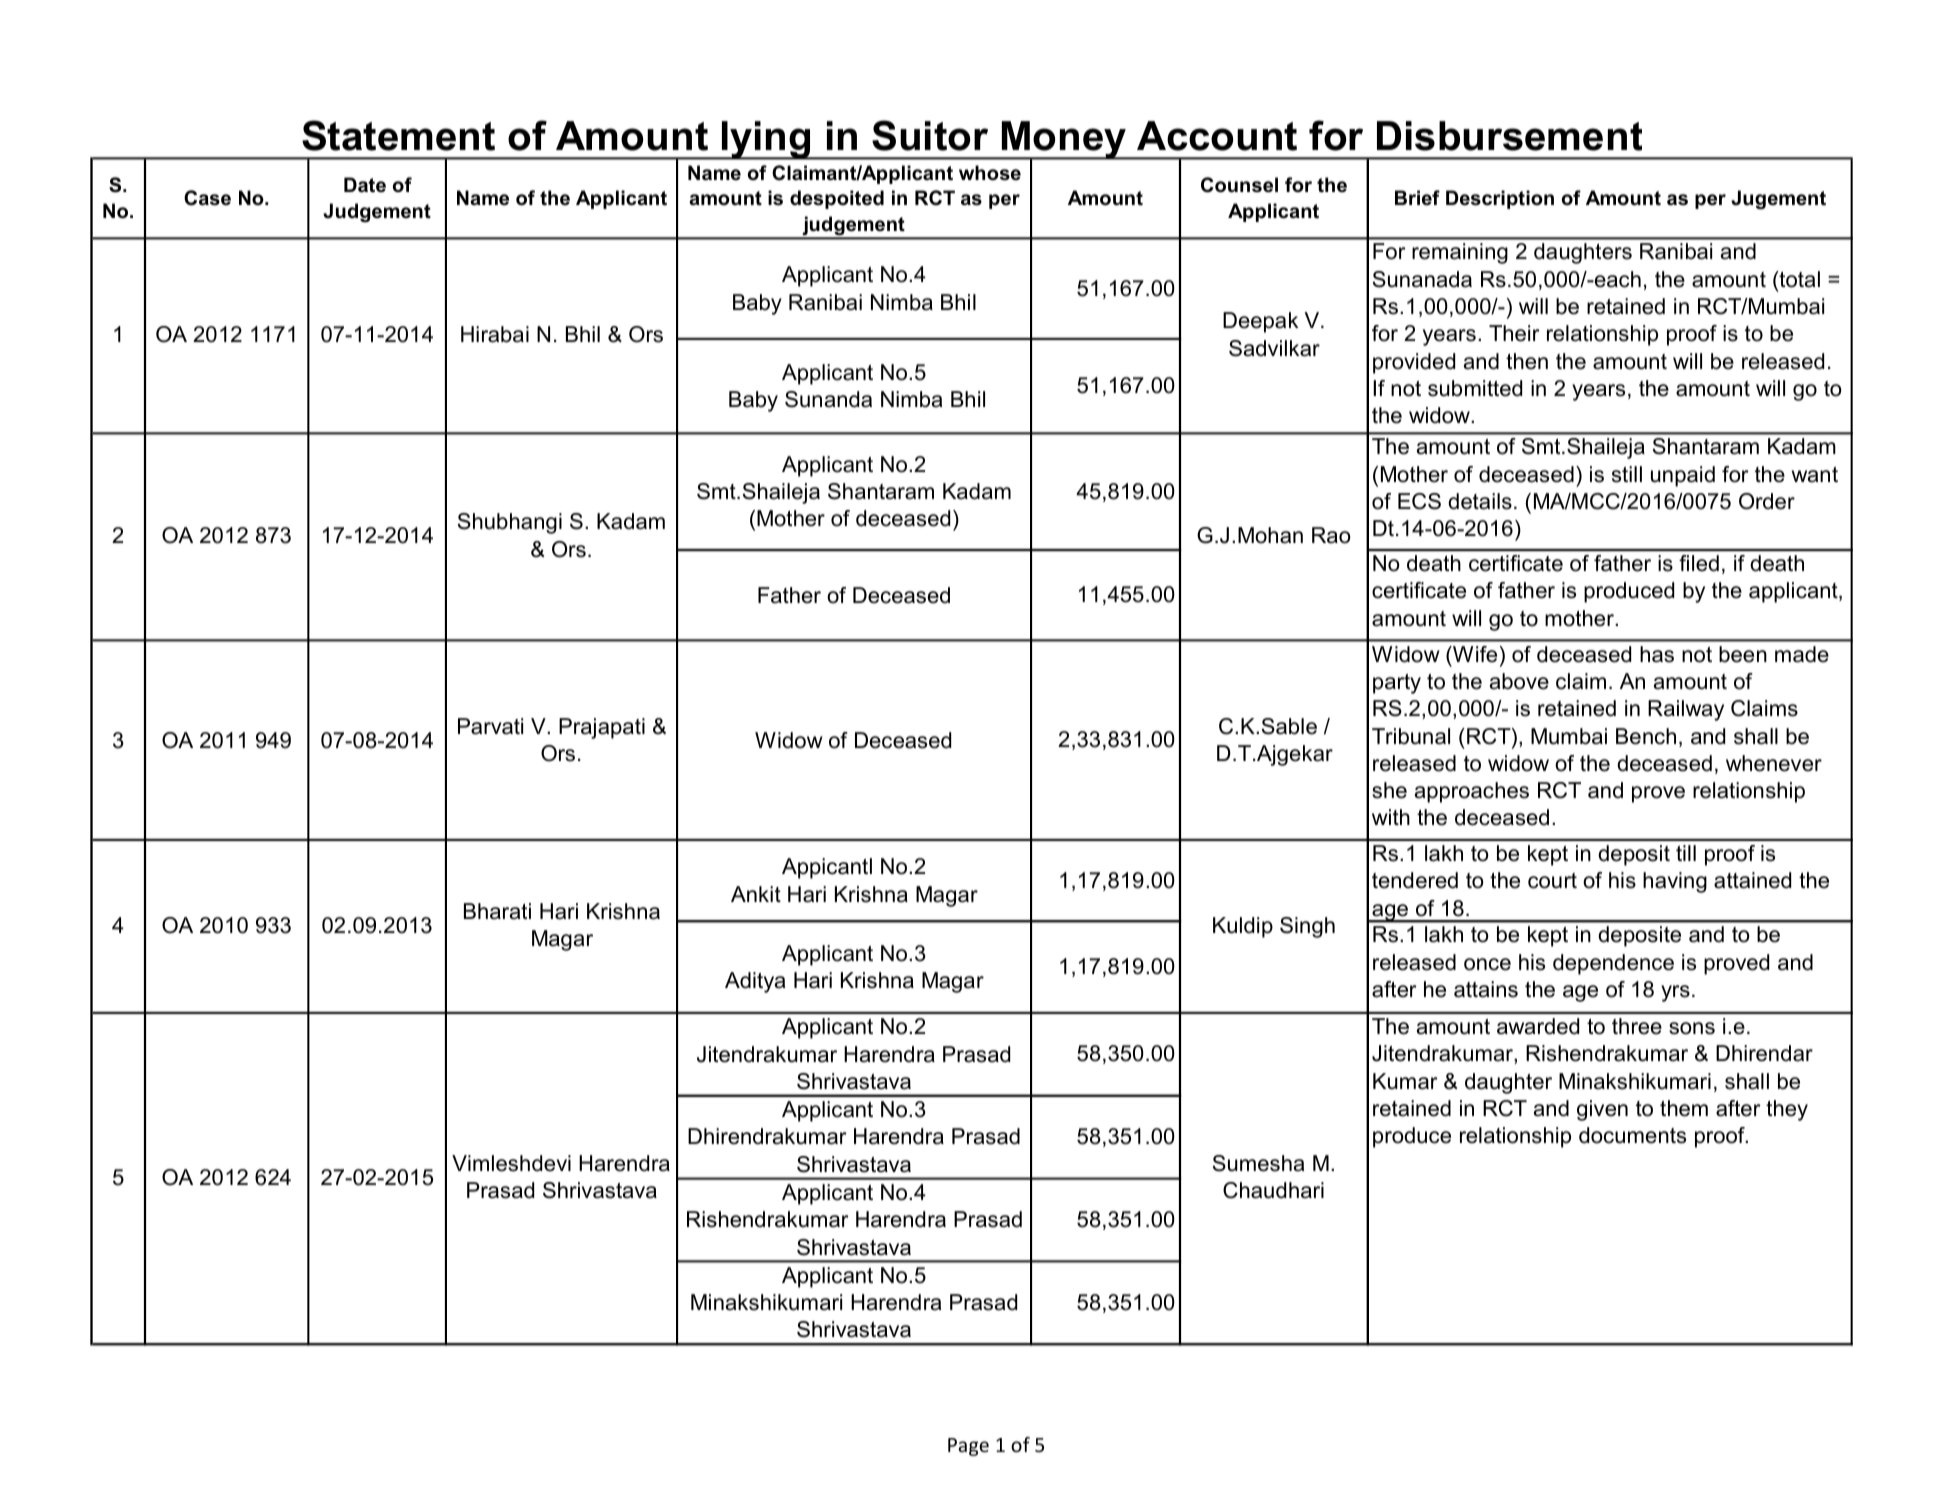 The width and height of the screenshot is (1939, 1498). I want to click on party, so click(1397, 684).
